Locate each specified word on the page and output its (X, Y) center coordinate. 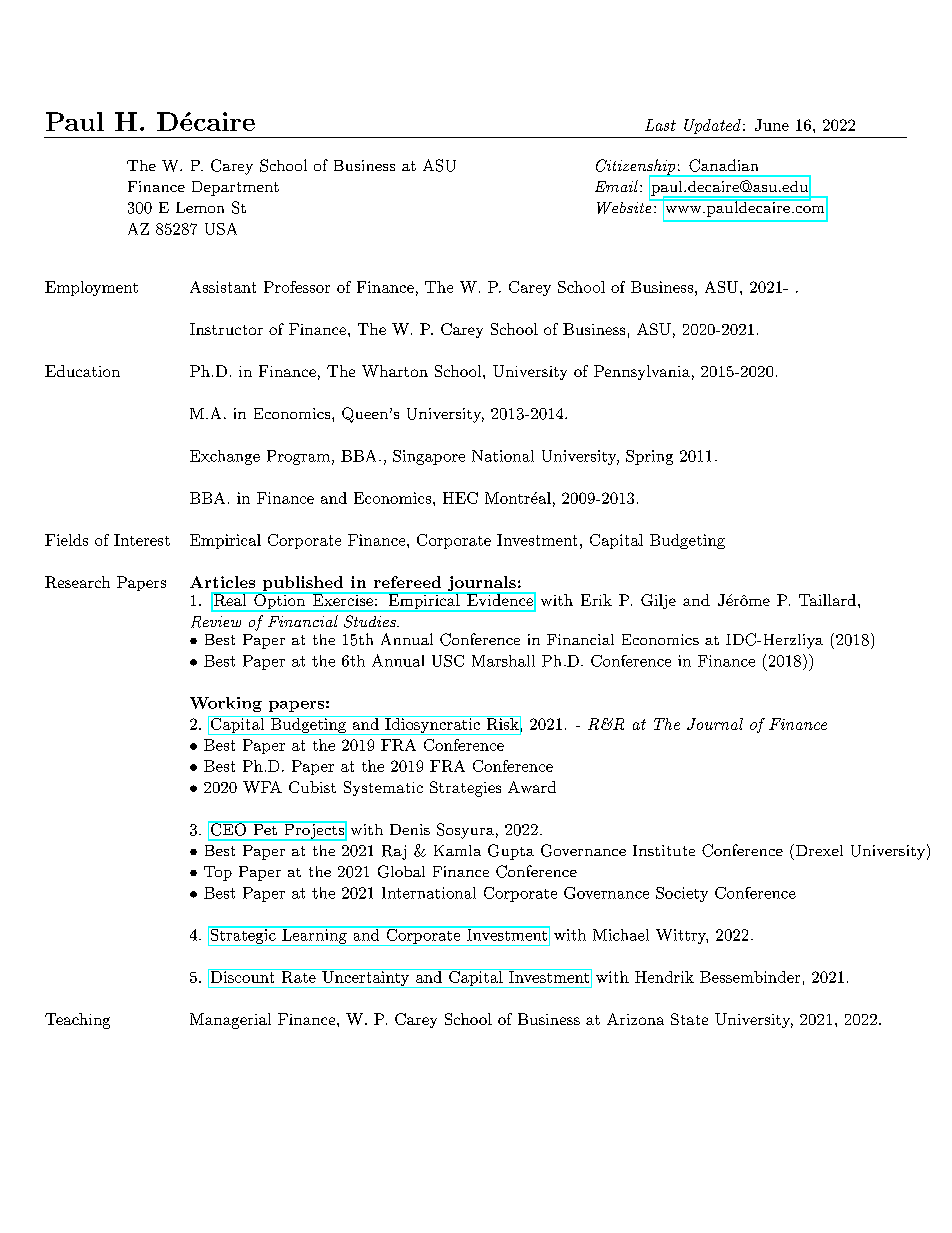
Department (235, 188)
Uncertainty (365, 978)
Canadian (723, 165)
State (689, 1019)
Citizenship (637, 168)
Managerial (230, 1021)
